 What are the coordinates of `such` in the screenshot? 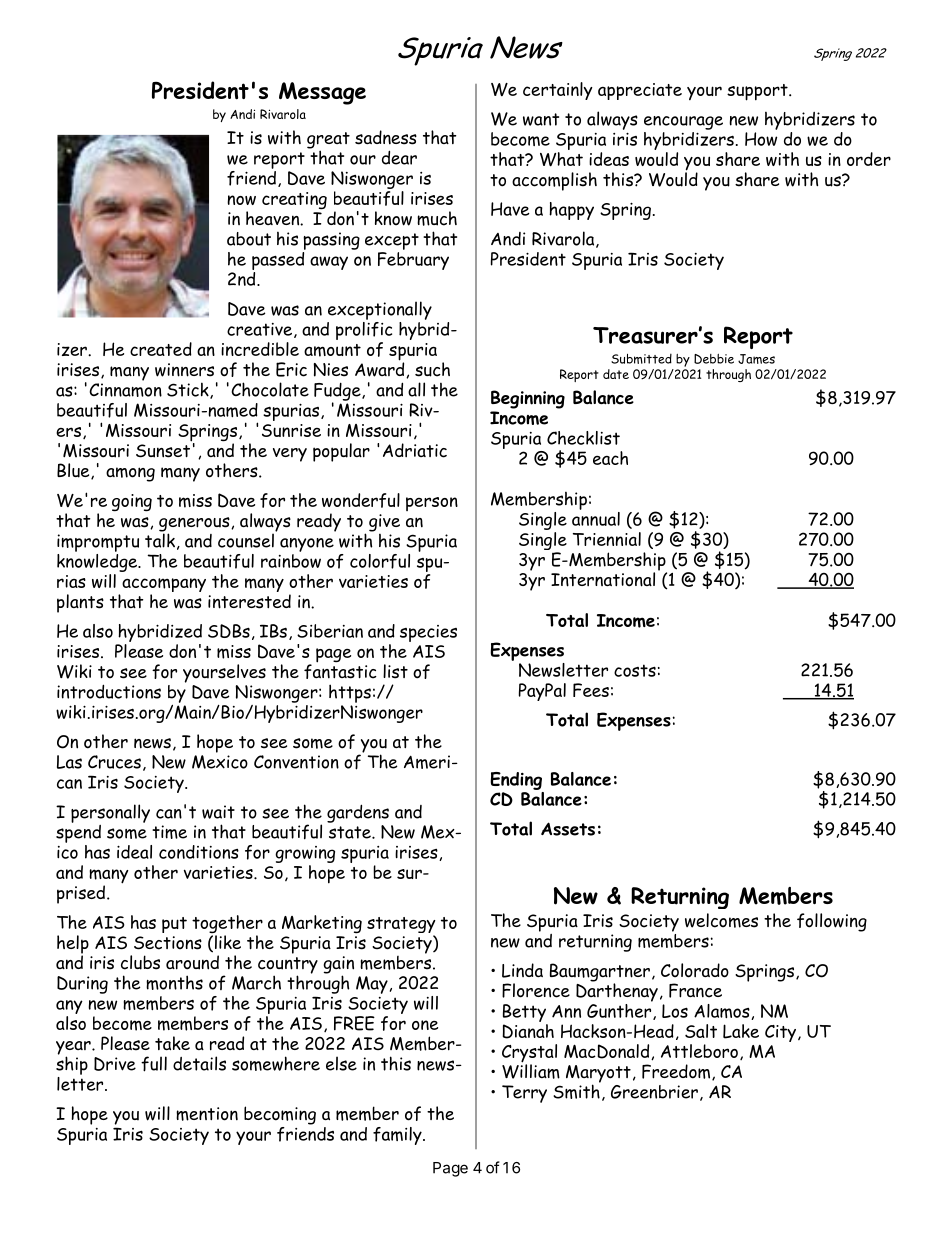 It's located at (432, 369).
